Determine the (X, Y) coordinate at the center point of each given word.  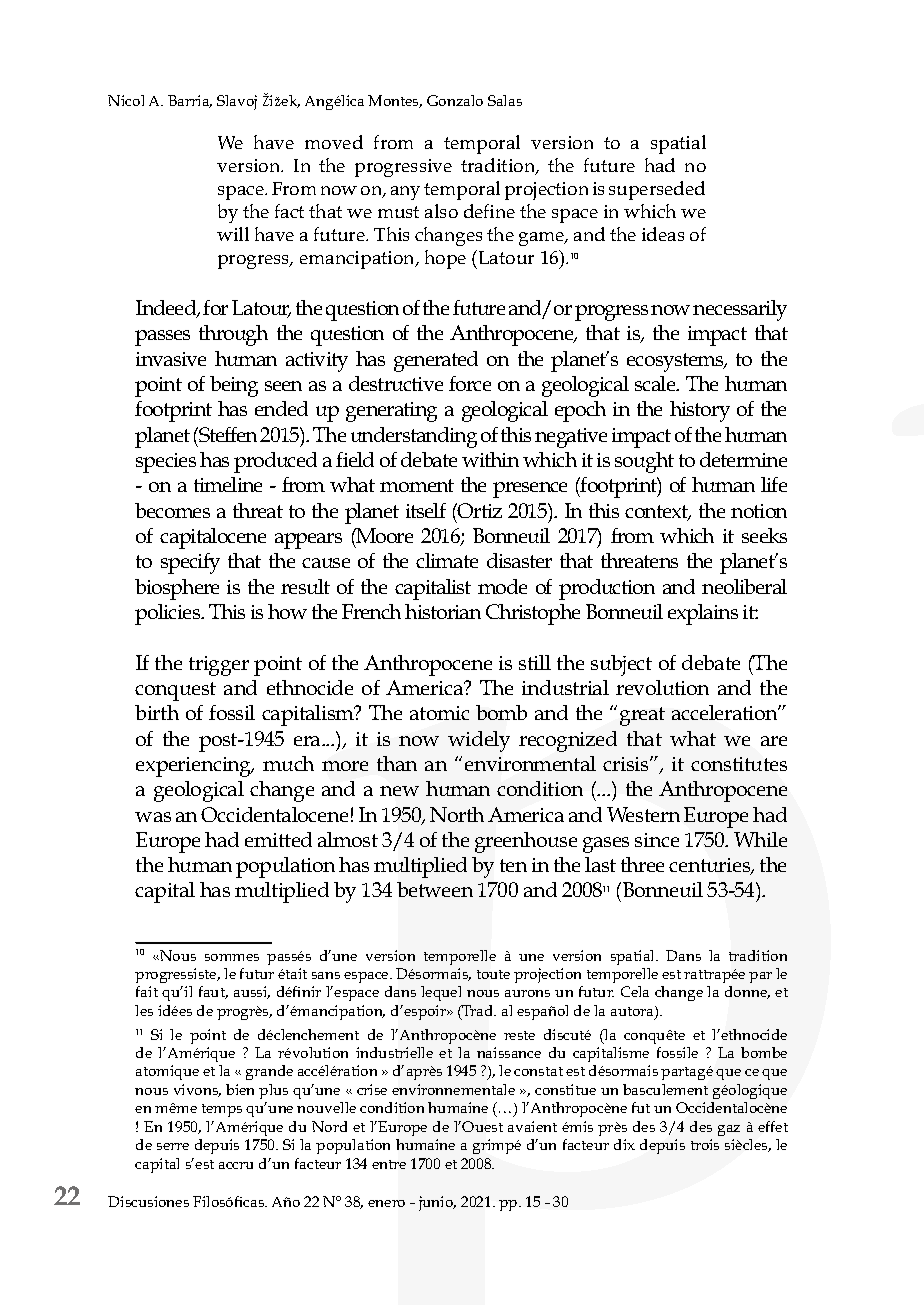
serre (173, 1146)
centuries (711, 866)
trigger (219, 666)
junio (437, 1203)
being (234, 386)
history (700, 411)
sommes (232, 957)
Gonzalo (455, 100)
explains (703, 614)
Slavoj (237, 102)
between (435, 889)
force (470, 383)
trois (705, 1144)
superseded (657, 190)
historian (443, 611)
